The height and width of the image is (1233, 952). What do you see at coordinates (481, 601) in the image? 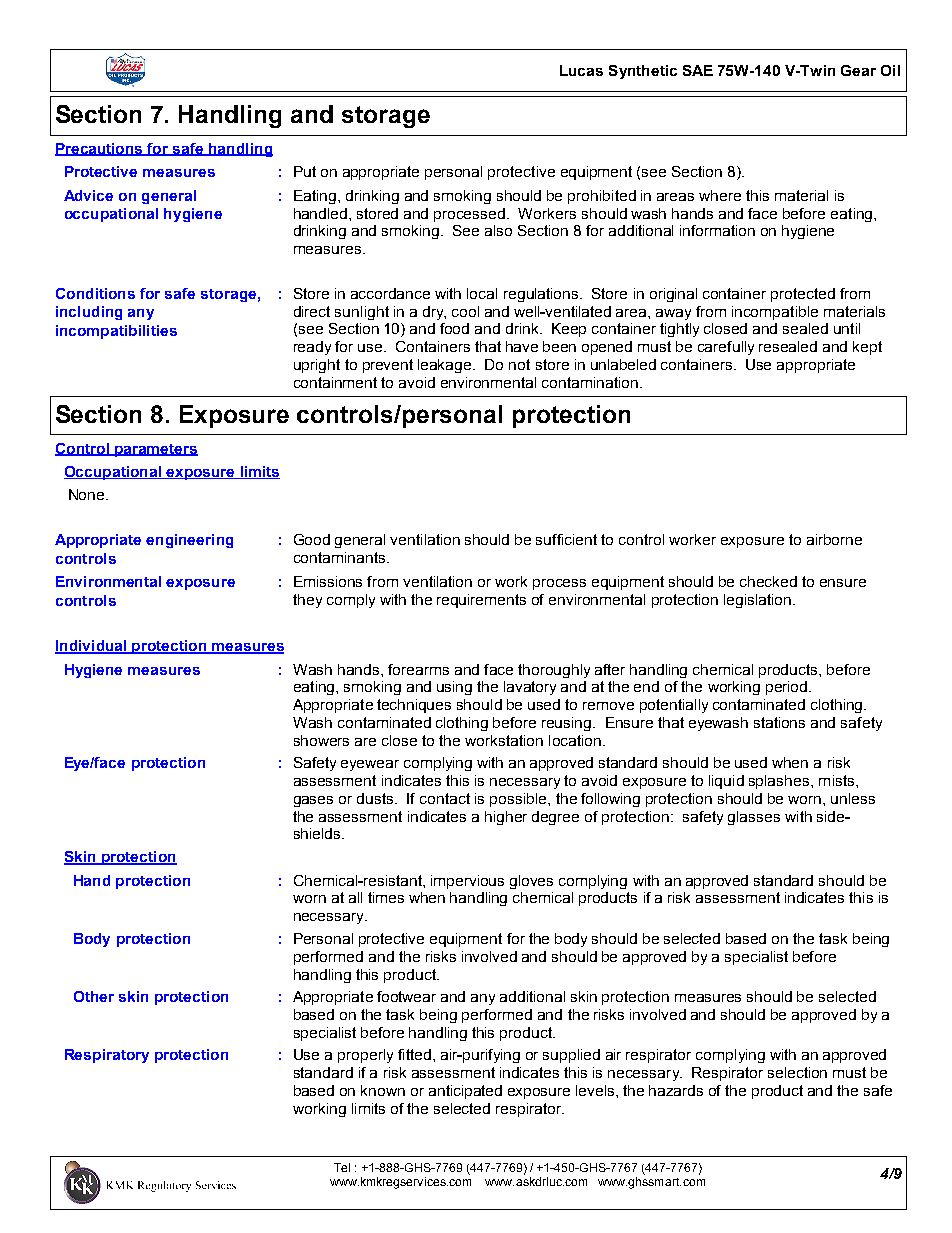
I see `requirements` at bounding box center [481, 601].
